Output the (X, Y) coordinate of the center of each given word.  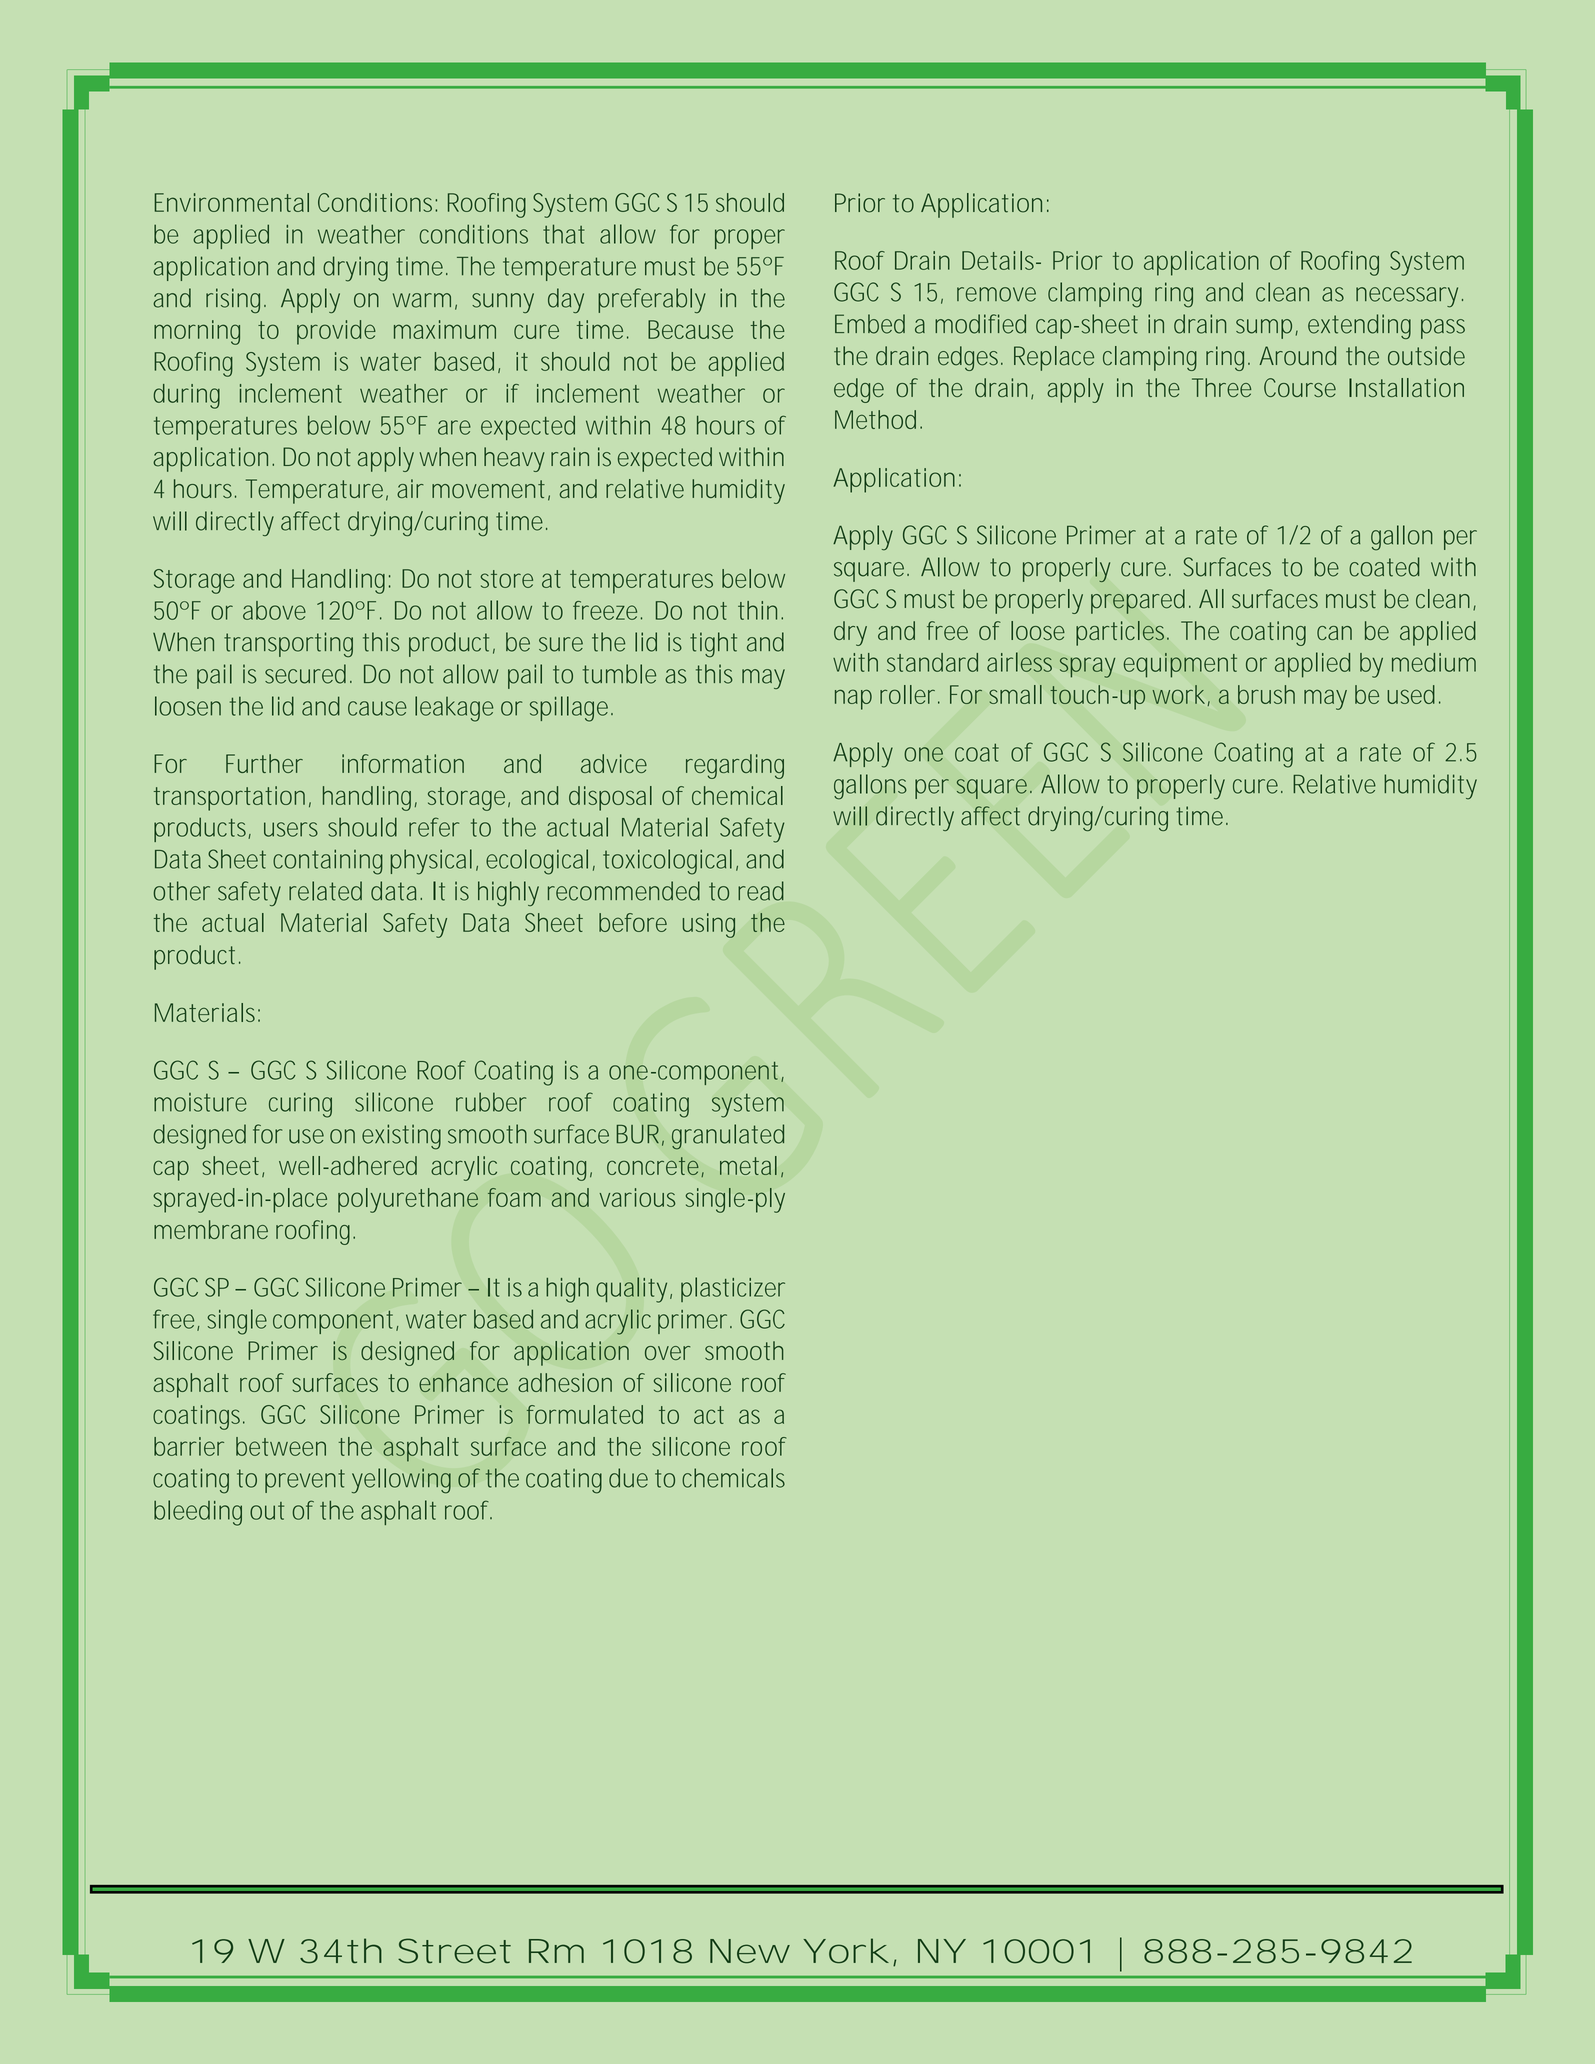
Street (454, 1951)
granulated (728, 1137)
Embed (870, 324)
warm (422, 300)
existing (401, 1137)
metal (748, 1165)
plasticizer (733, 1289)
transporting (288, 645)
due (628, 1478)
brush (1266, 694)
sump (1264, 329)
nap (853, 699)
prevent (305, 1481)
